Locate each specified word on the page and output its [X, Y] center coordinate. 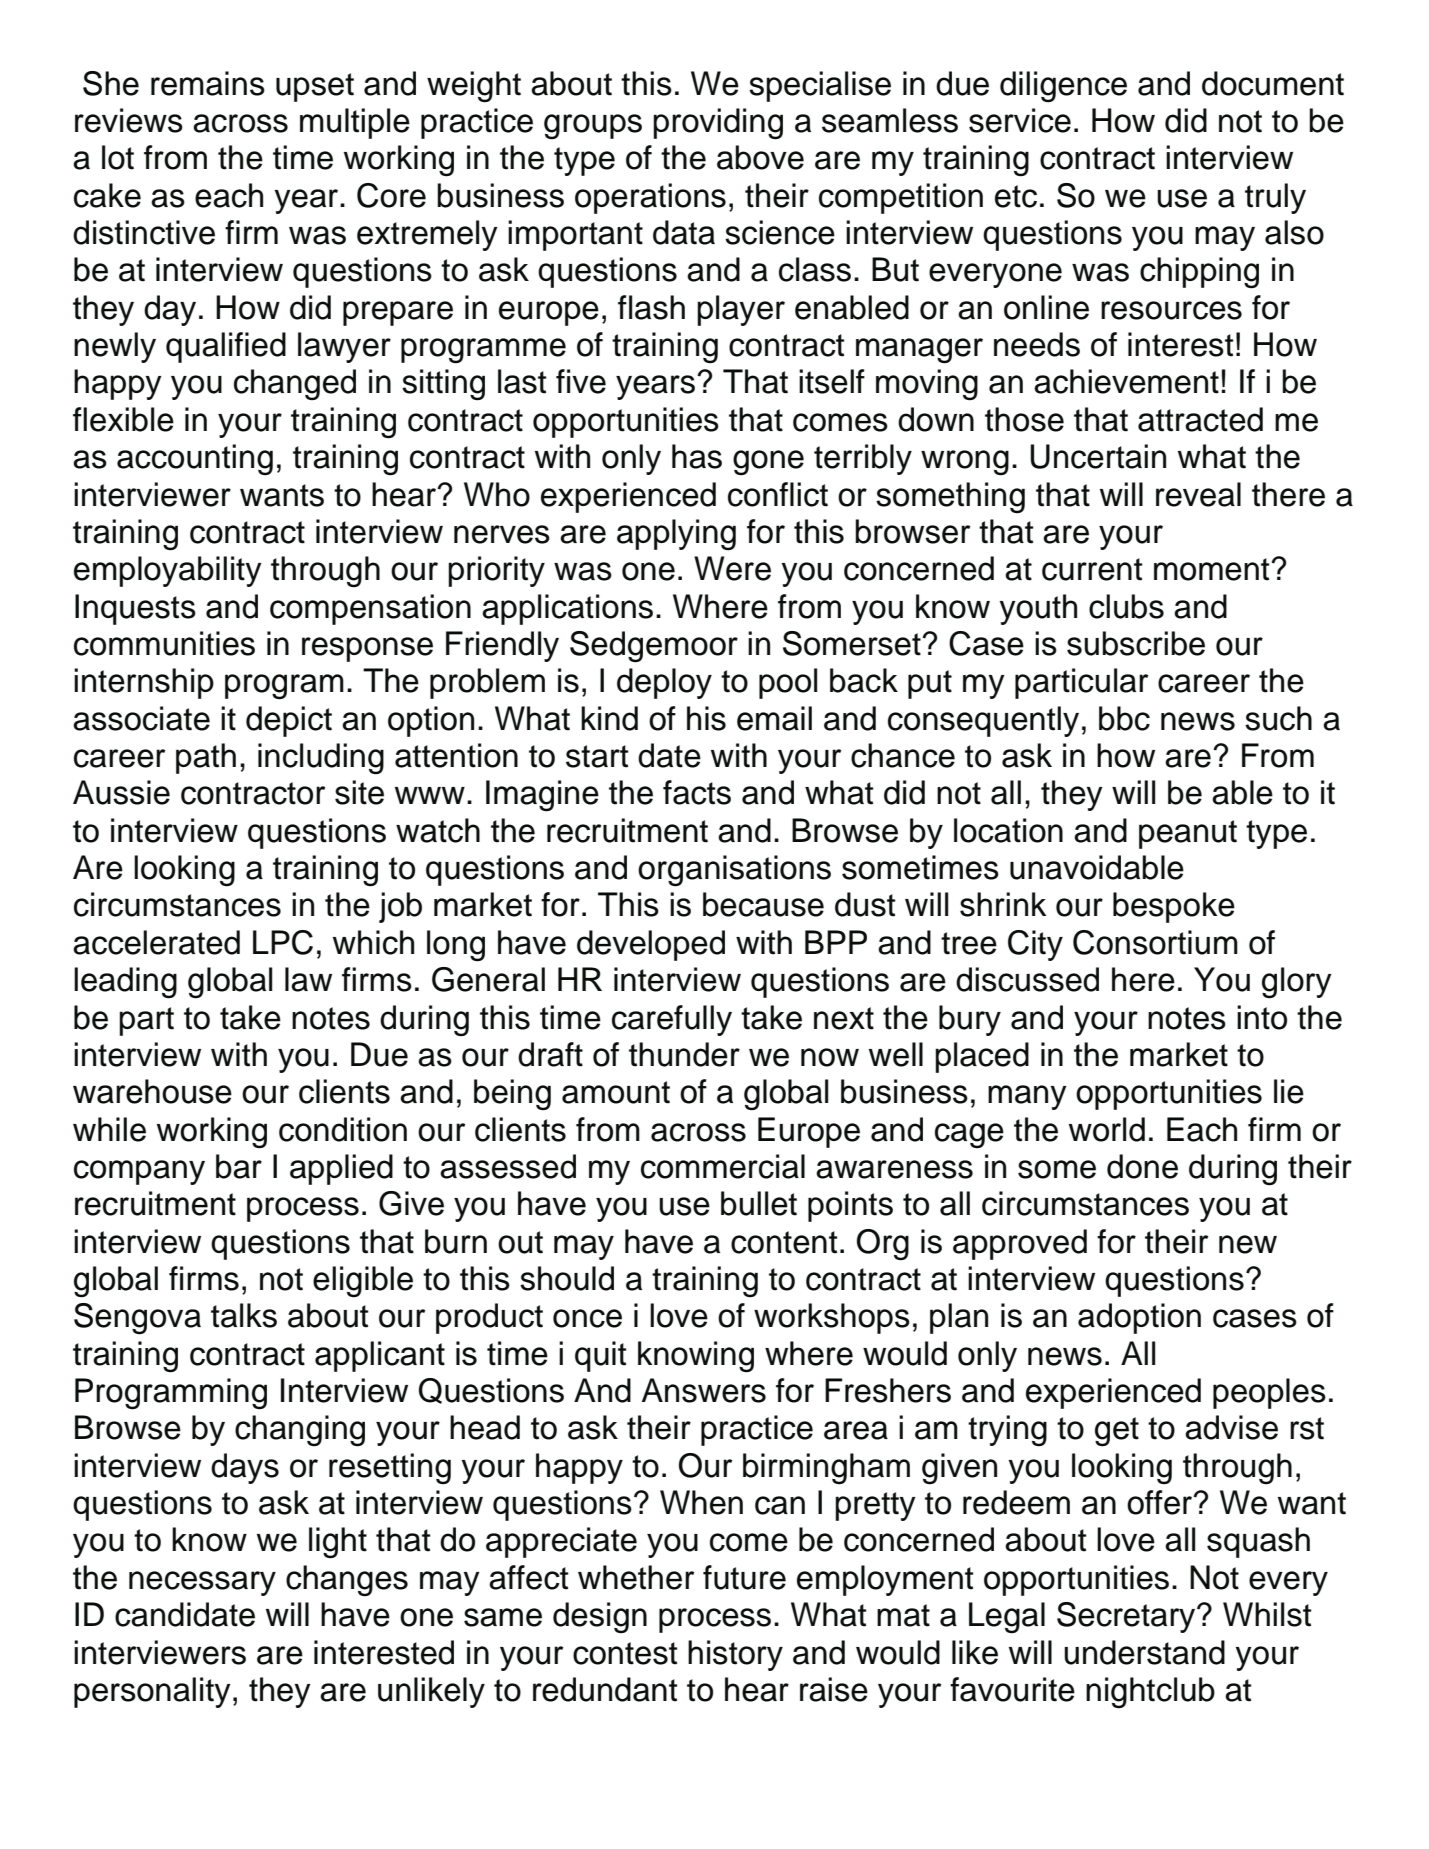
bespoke [1174, 907]
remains [208, 83]
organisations [734, 871]
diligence [1063, 86]
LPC [283, 942]
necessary [202, 1583]
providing [718, 124]
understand [1144, 1652]
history [735, 1655]
